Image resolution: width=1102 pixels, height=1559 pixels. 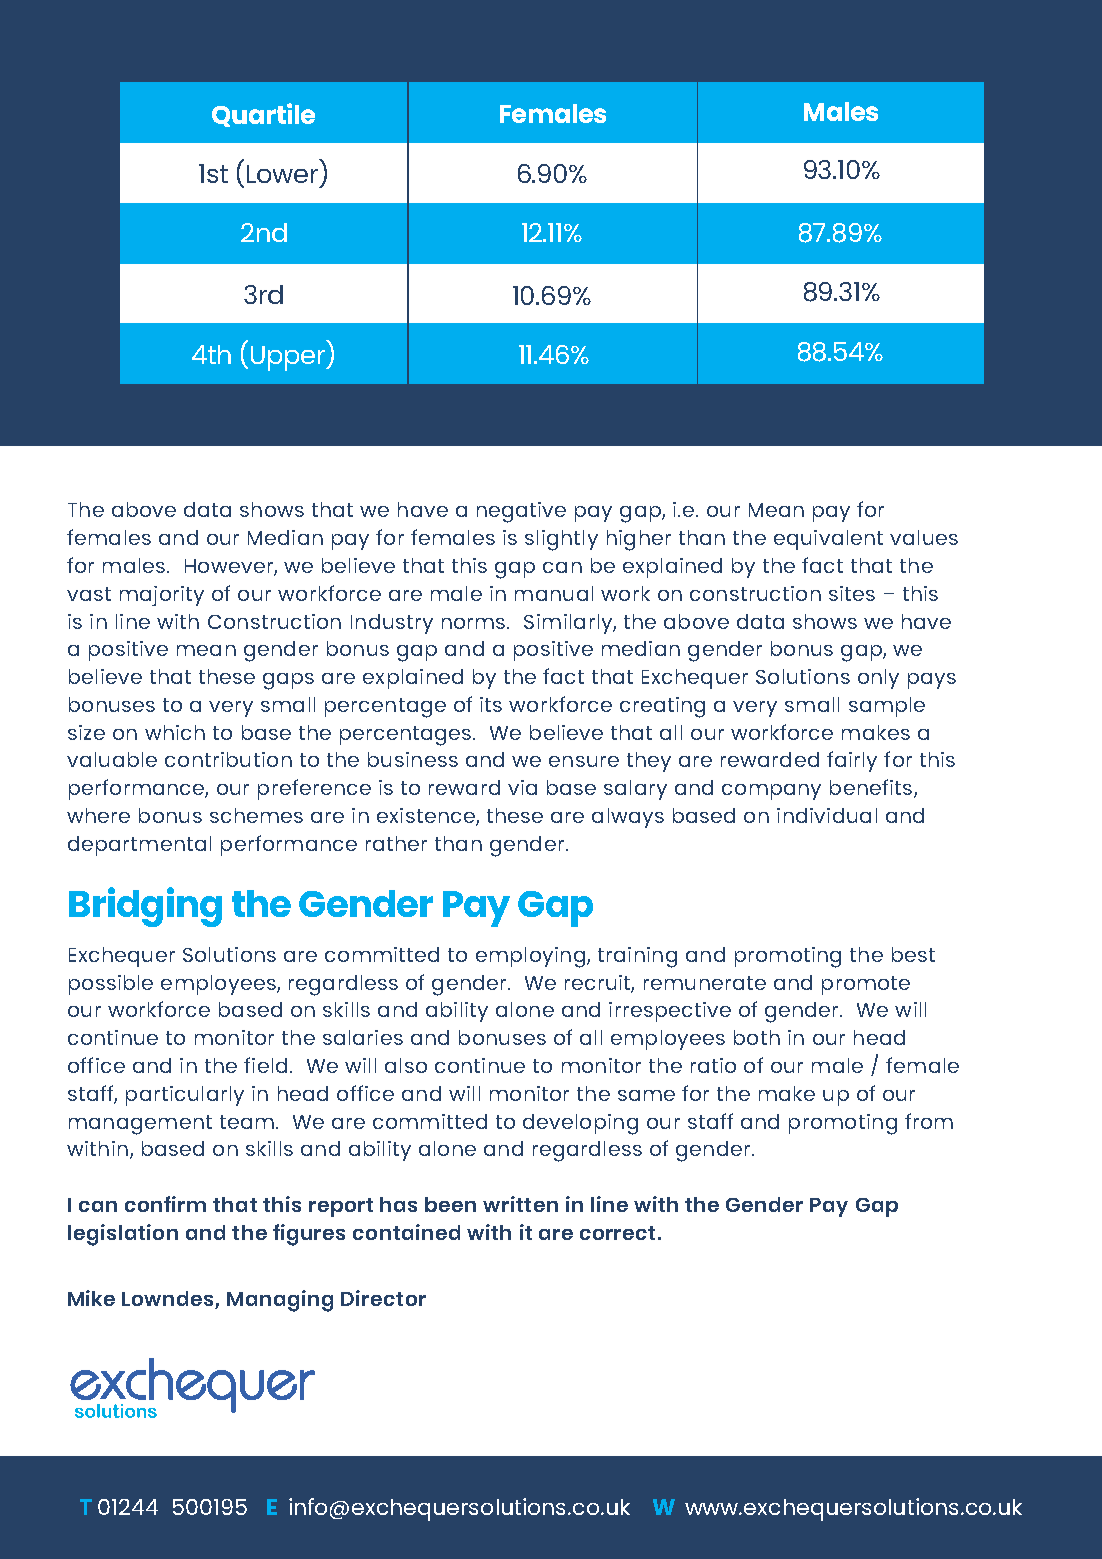 I want to click on Quartile, so click(x=263, y=115).
